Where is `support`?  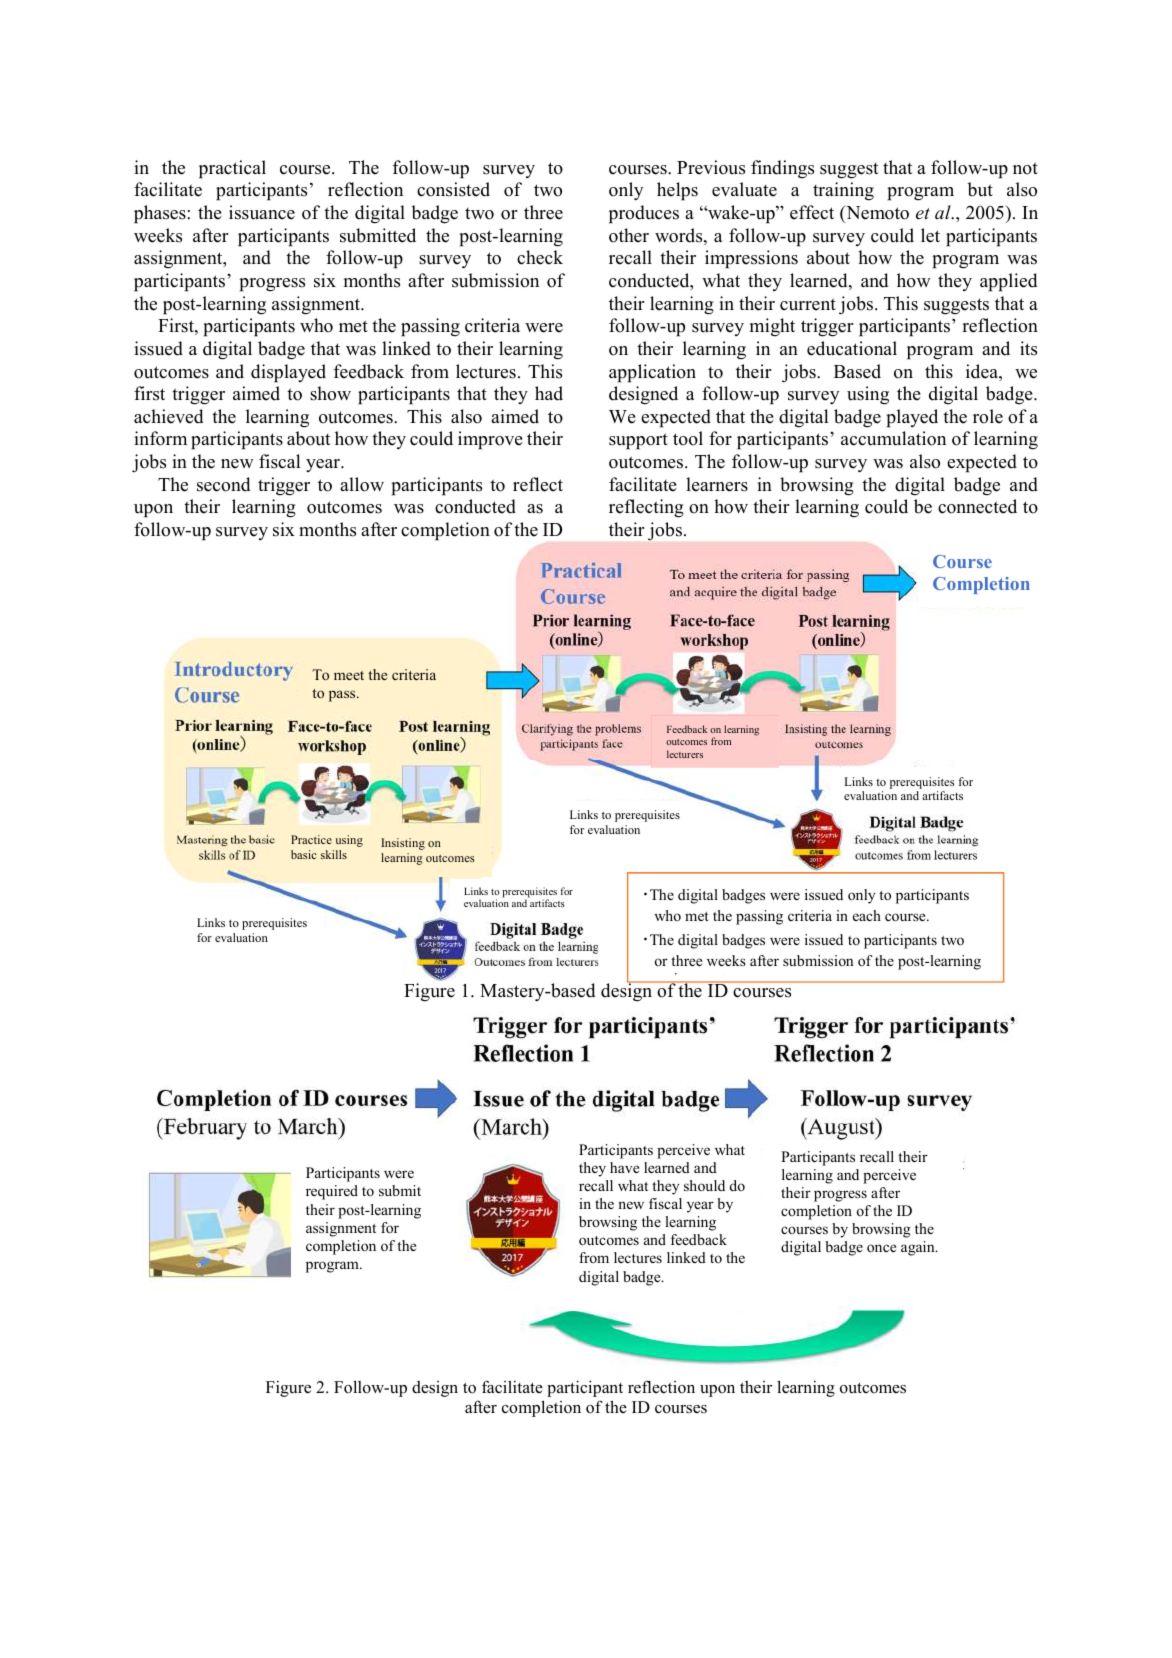 support is located at coordinates (638, 441).
